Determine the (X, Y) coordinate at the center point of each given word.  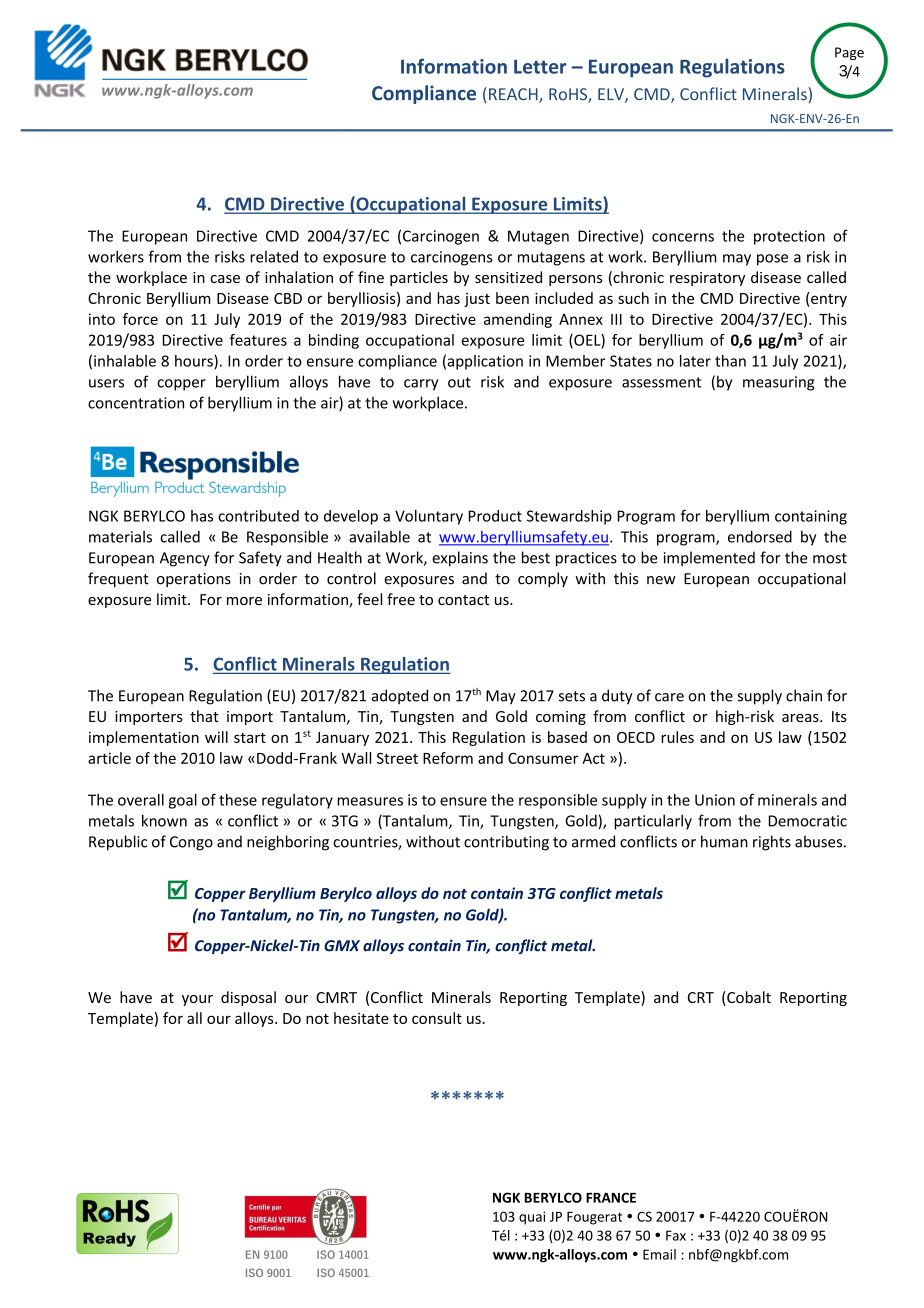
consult (437, 1018)
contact (463, 600)
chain (804, 695)
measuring (778, 383)
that (204, 716)
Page (849, 53)
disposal (248, 998)
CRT (701, 997)
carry (421, 385)
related (274, 256)
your (197, 1000)
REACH (514, 95)
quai (532, 1218)
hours (195, 362)
